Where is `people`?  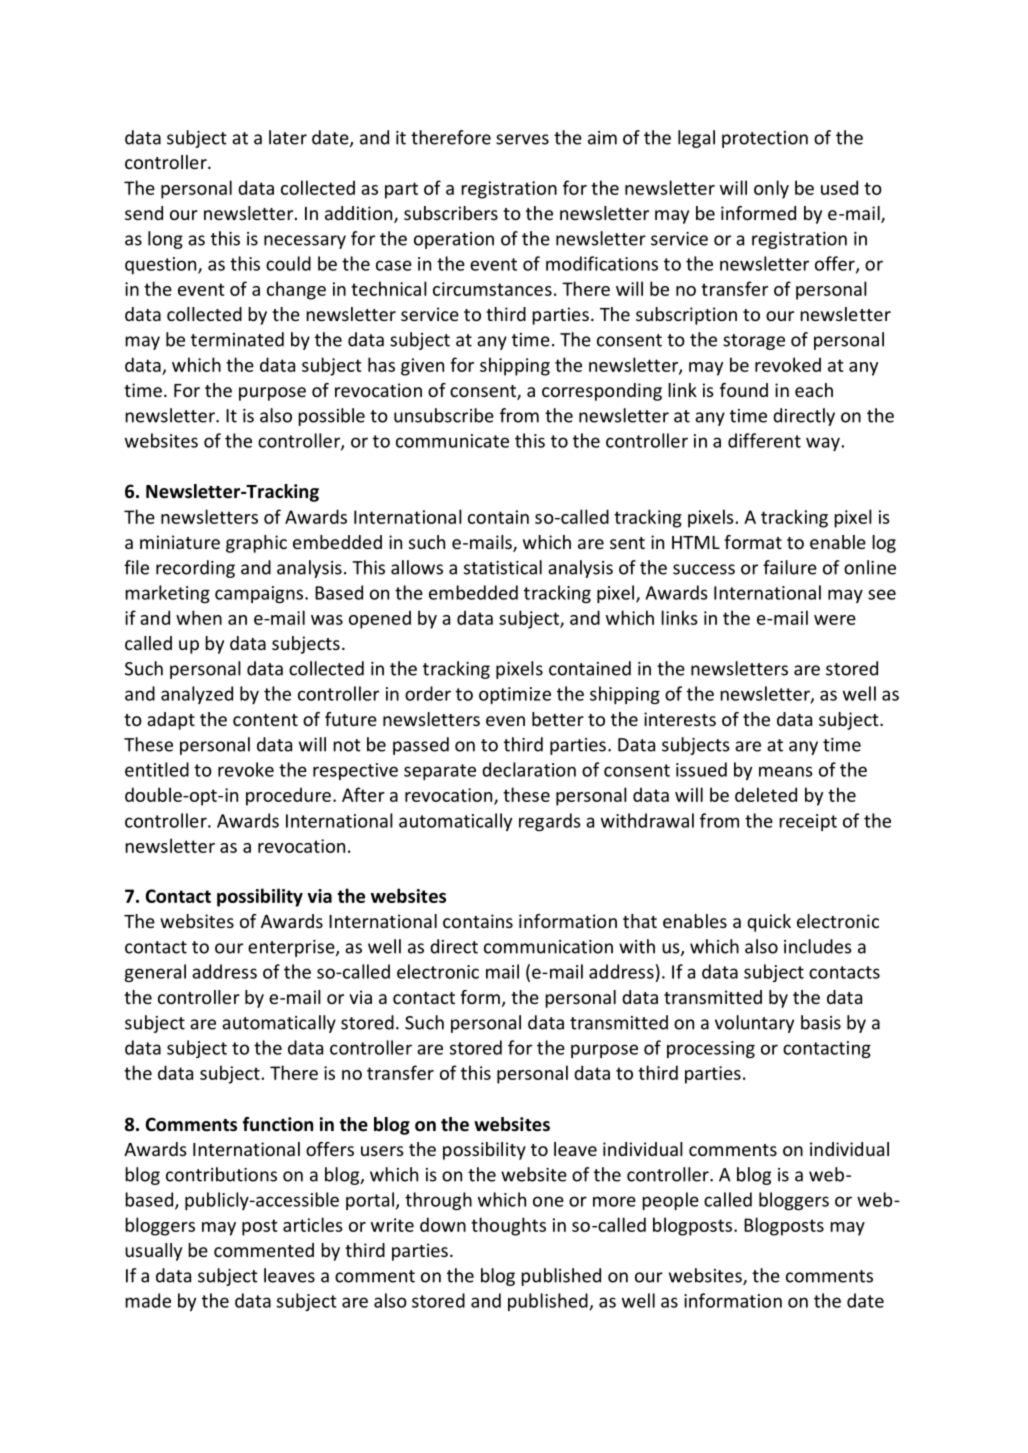 people is located at coordinates (670, 1201).
